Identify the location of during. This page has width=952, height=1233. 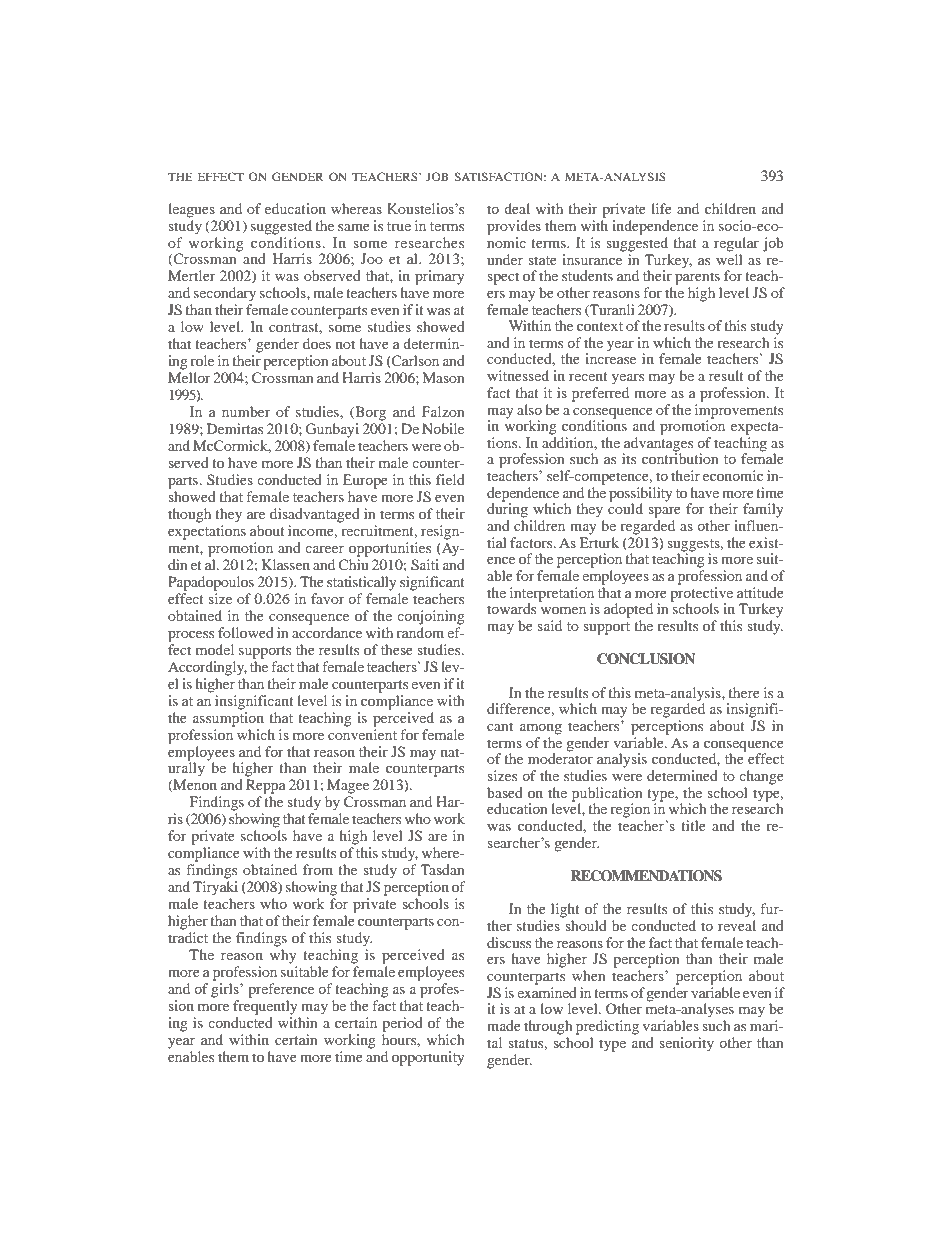
(507, 509).
